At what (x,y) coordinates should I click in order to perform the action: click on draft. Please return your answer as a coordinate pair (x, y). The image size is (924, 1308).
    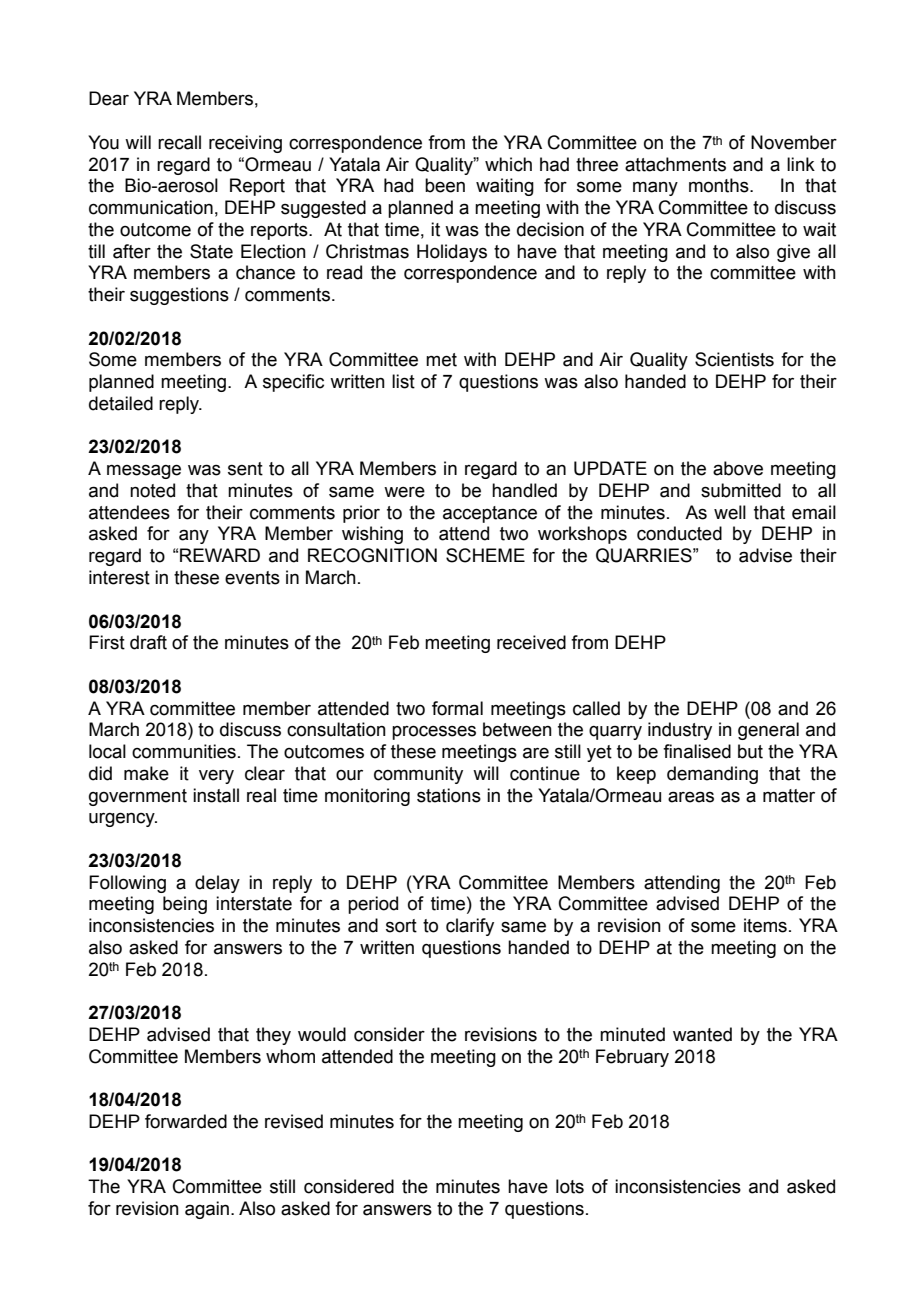
    Looking at the image, I should click on (148, 642).
